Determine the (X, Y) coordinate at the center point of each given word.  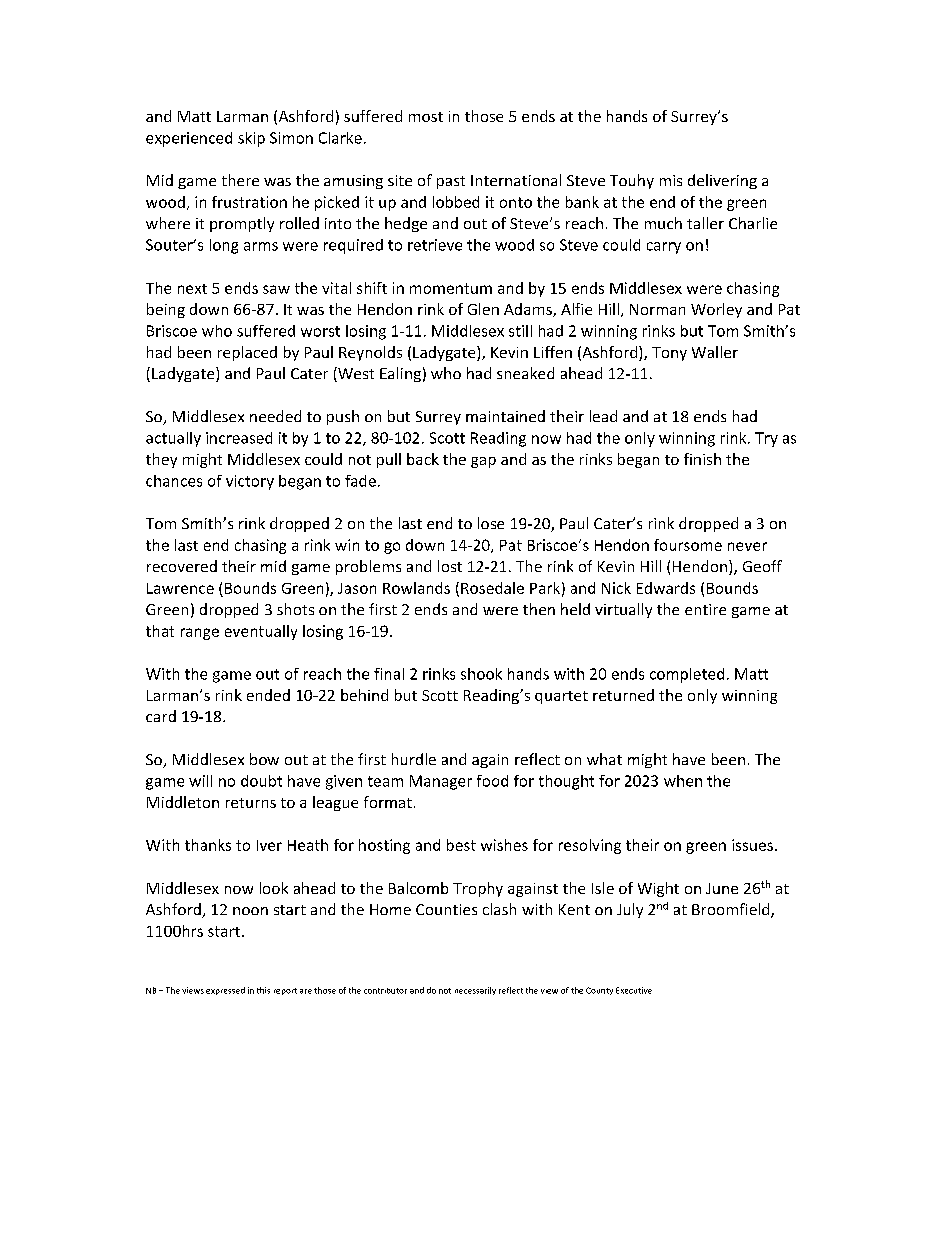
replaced (247, 353)
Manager (441, 782)
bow (264, 759)
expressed (225, 991)
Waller (715, 352)
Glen (483, 309)
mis (671, 180)
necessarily (475, 991)
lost (450, 566)
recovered (182, 566)
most (426, 117)
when (683, 781)
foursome (688, 545)
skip (251, 139)
